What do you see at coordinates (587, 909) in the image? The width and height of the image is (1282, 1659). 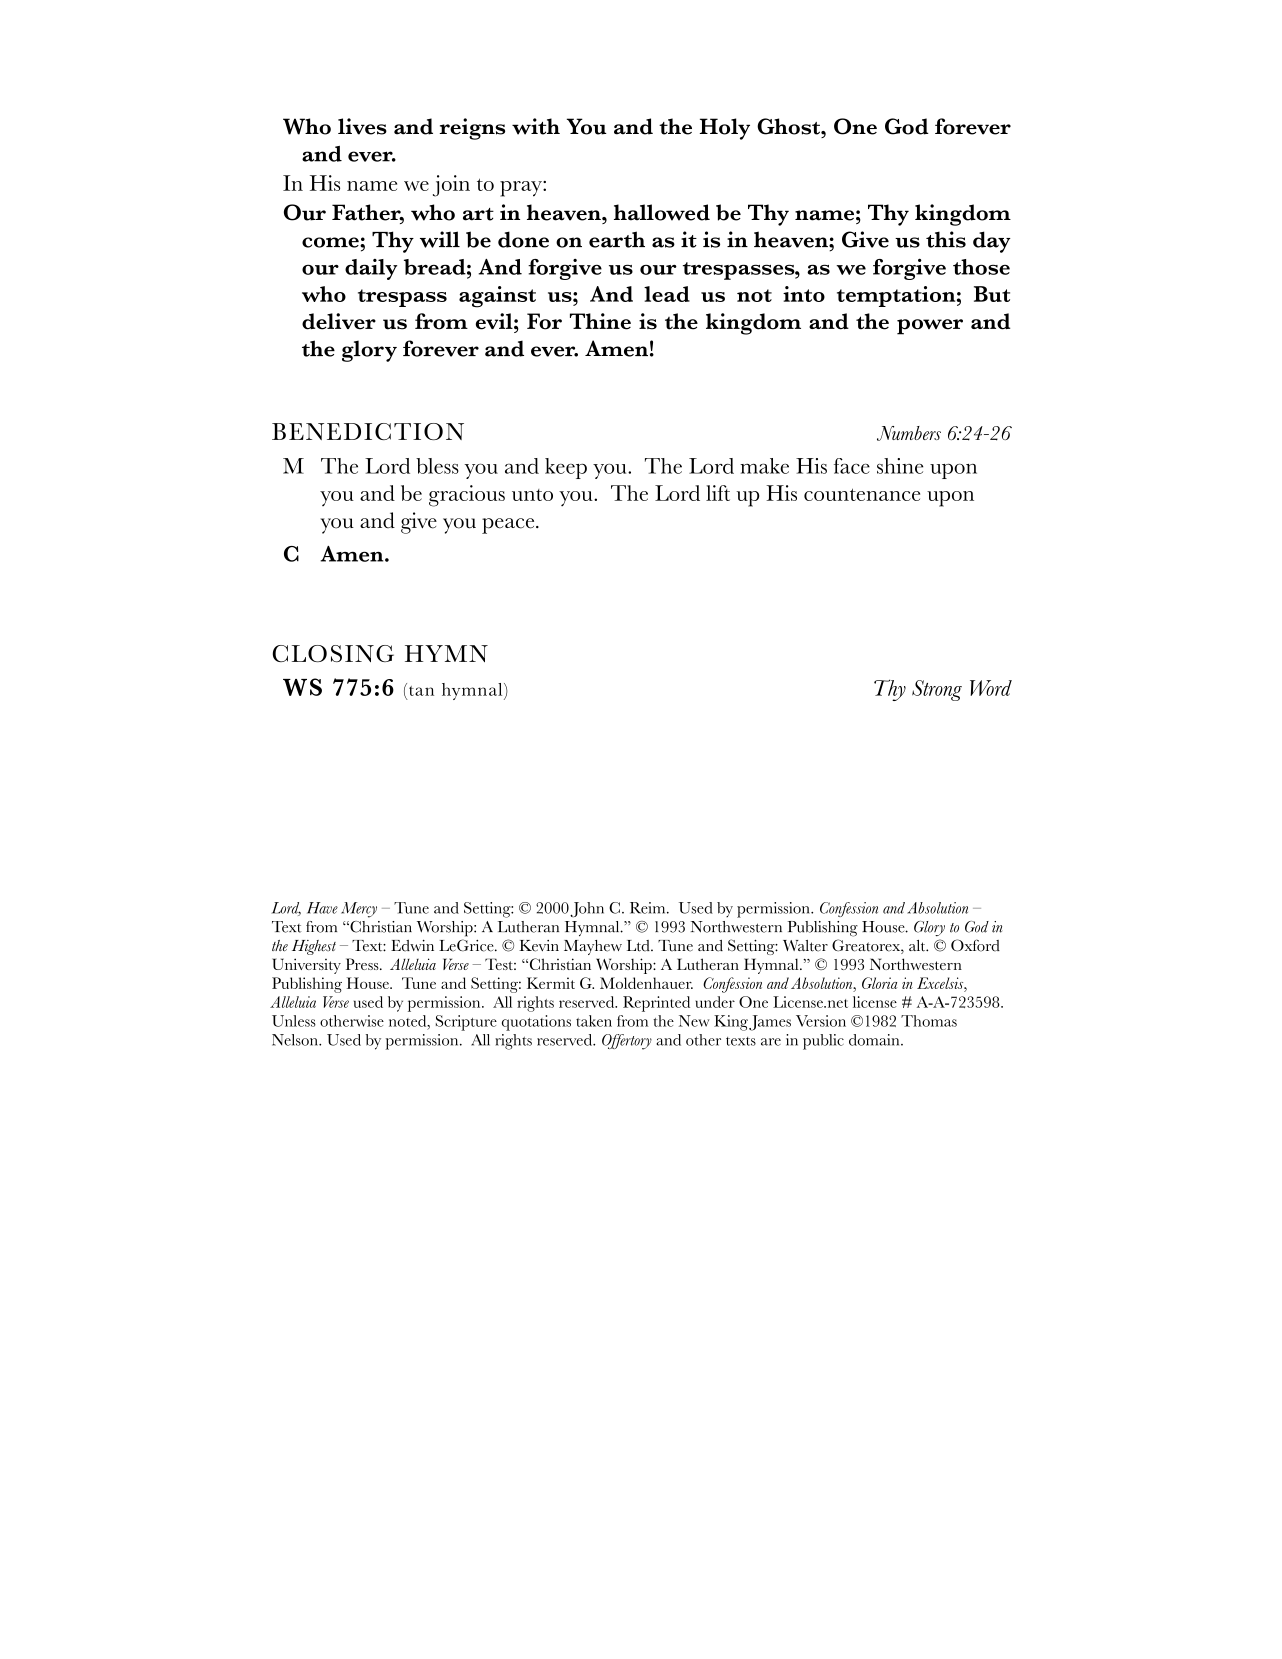 I see `John` at bounding box center [587, 909].
